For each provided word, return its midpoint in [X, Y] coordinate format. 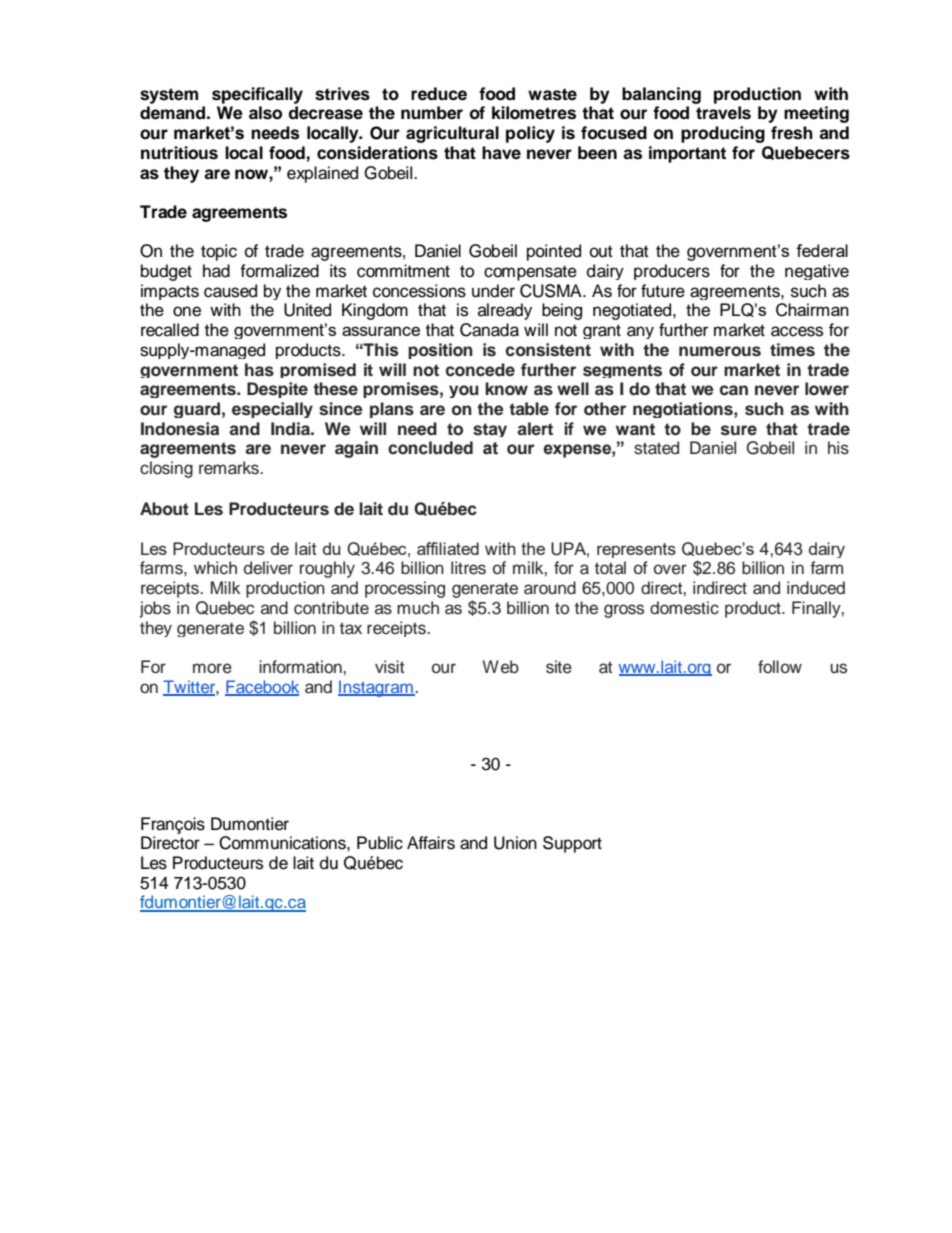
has [259, 370]
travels [723, 113]
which [215, 568]
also [265, 113]
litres [468, 568]
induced [816, 588]
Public [380, 843]
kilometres [534, 113]
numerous [720, 351]
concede [480, 370]
